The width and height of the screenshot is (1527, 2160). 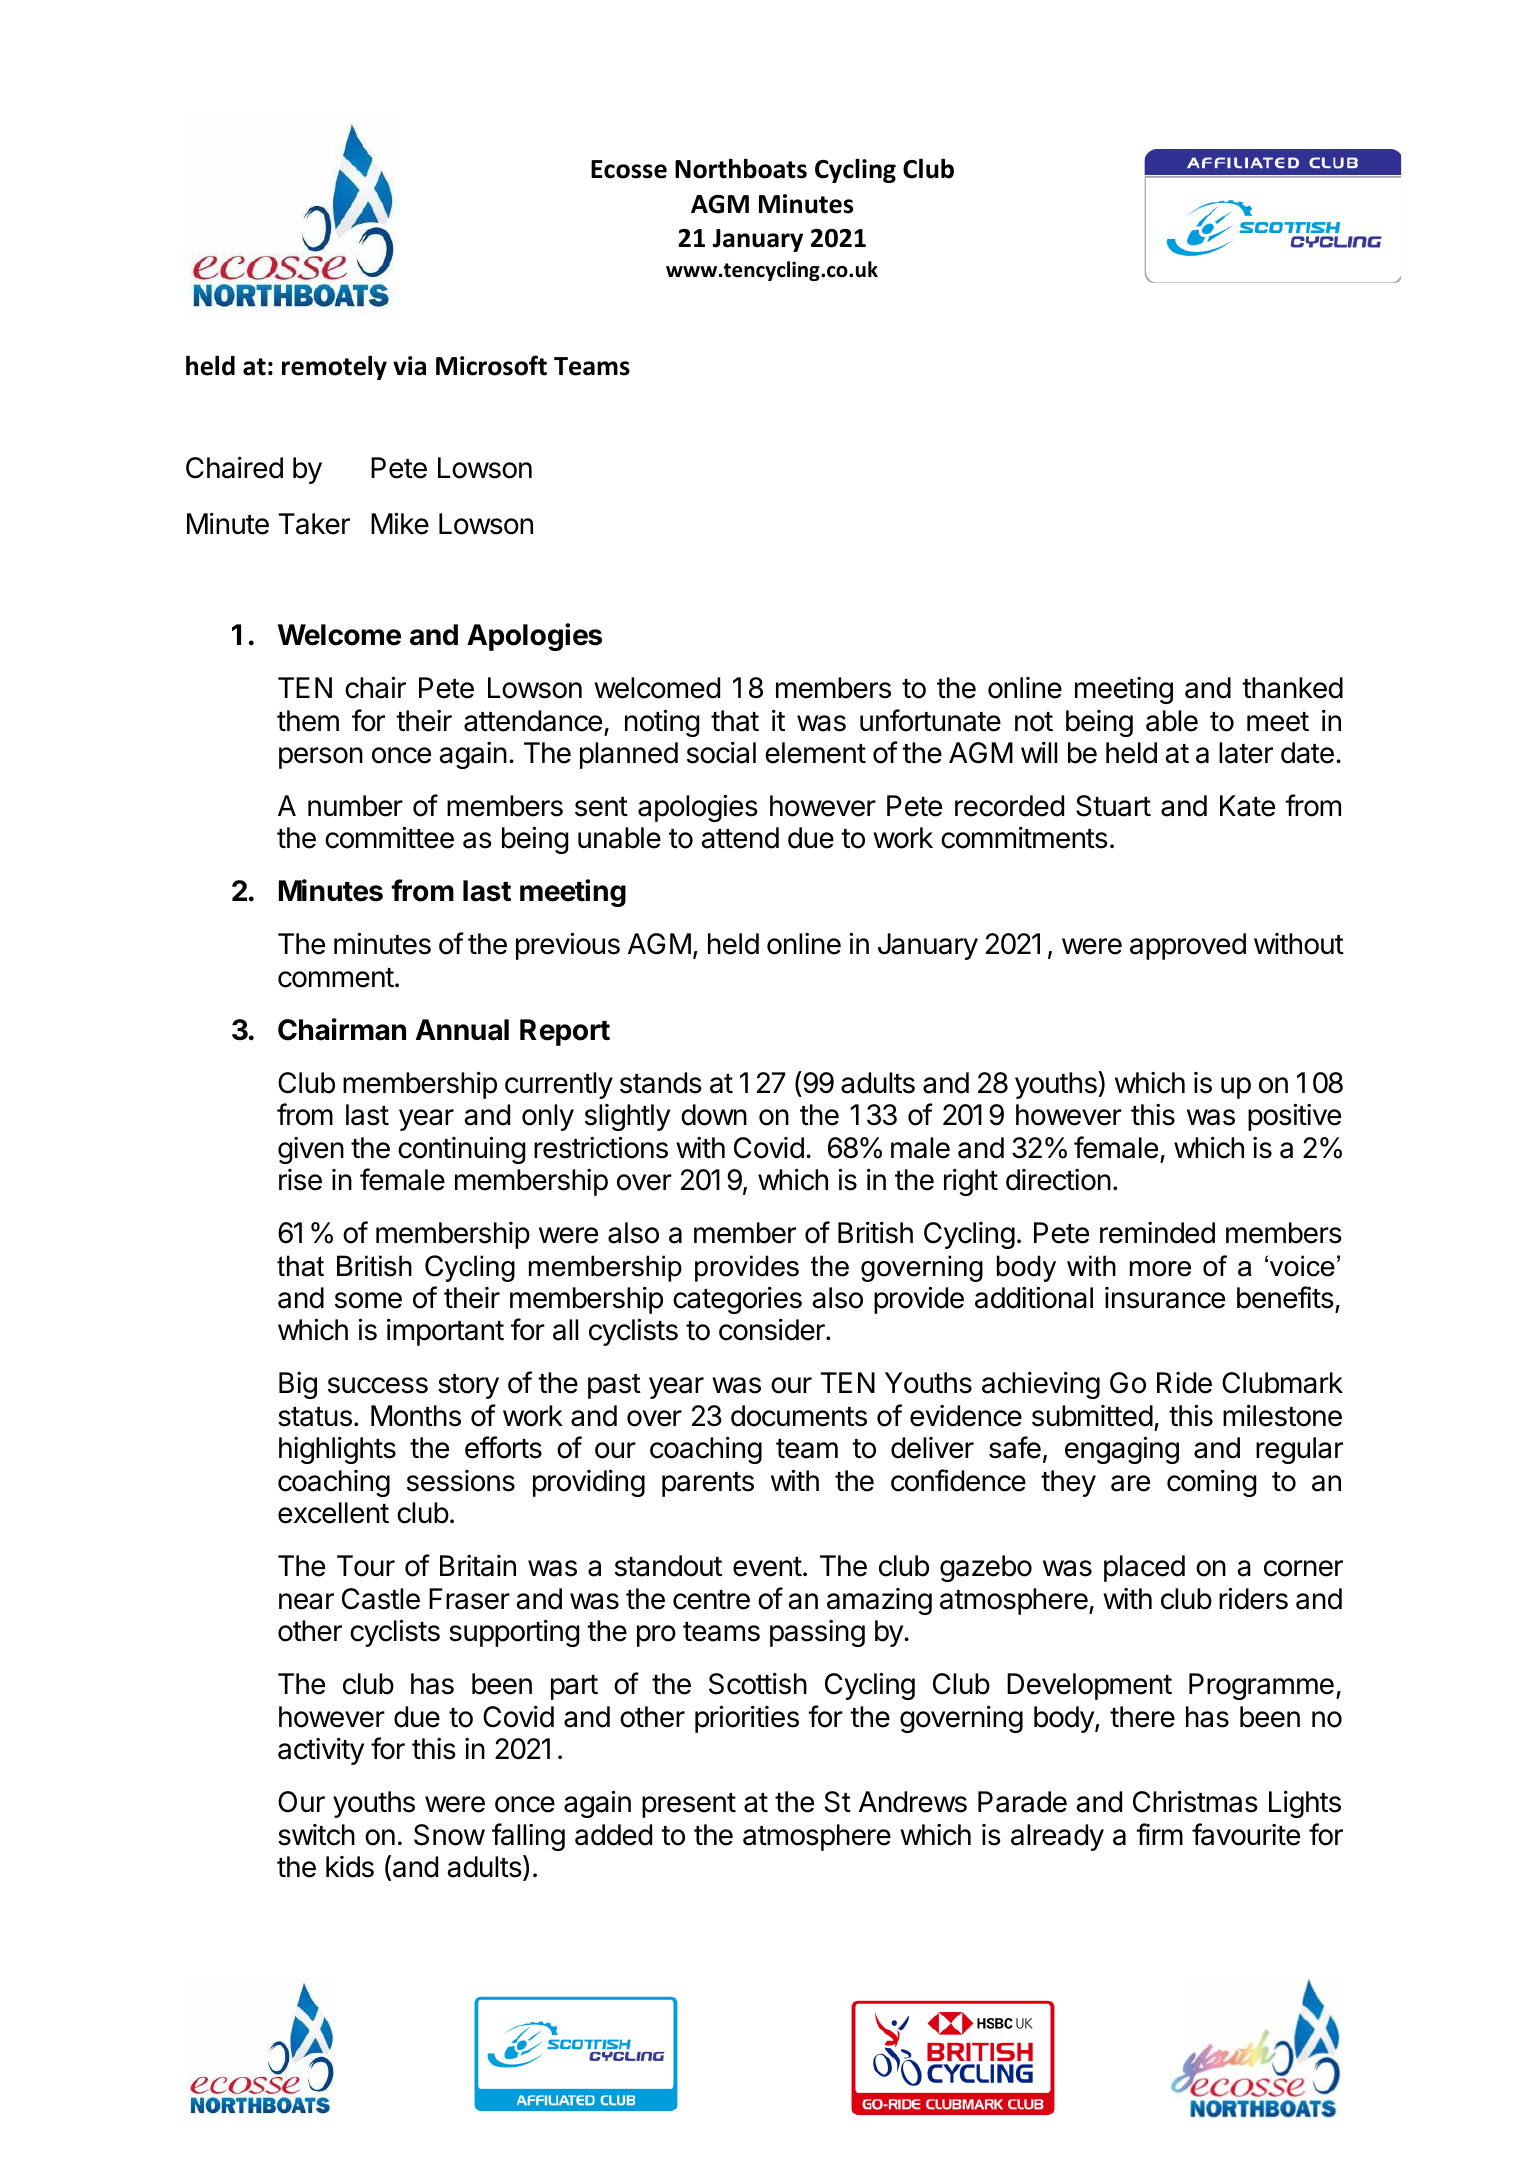 I want to click on thanked, so click(x=1292, y=688).
